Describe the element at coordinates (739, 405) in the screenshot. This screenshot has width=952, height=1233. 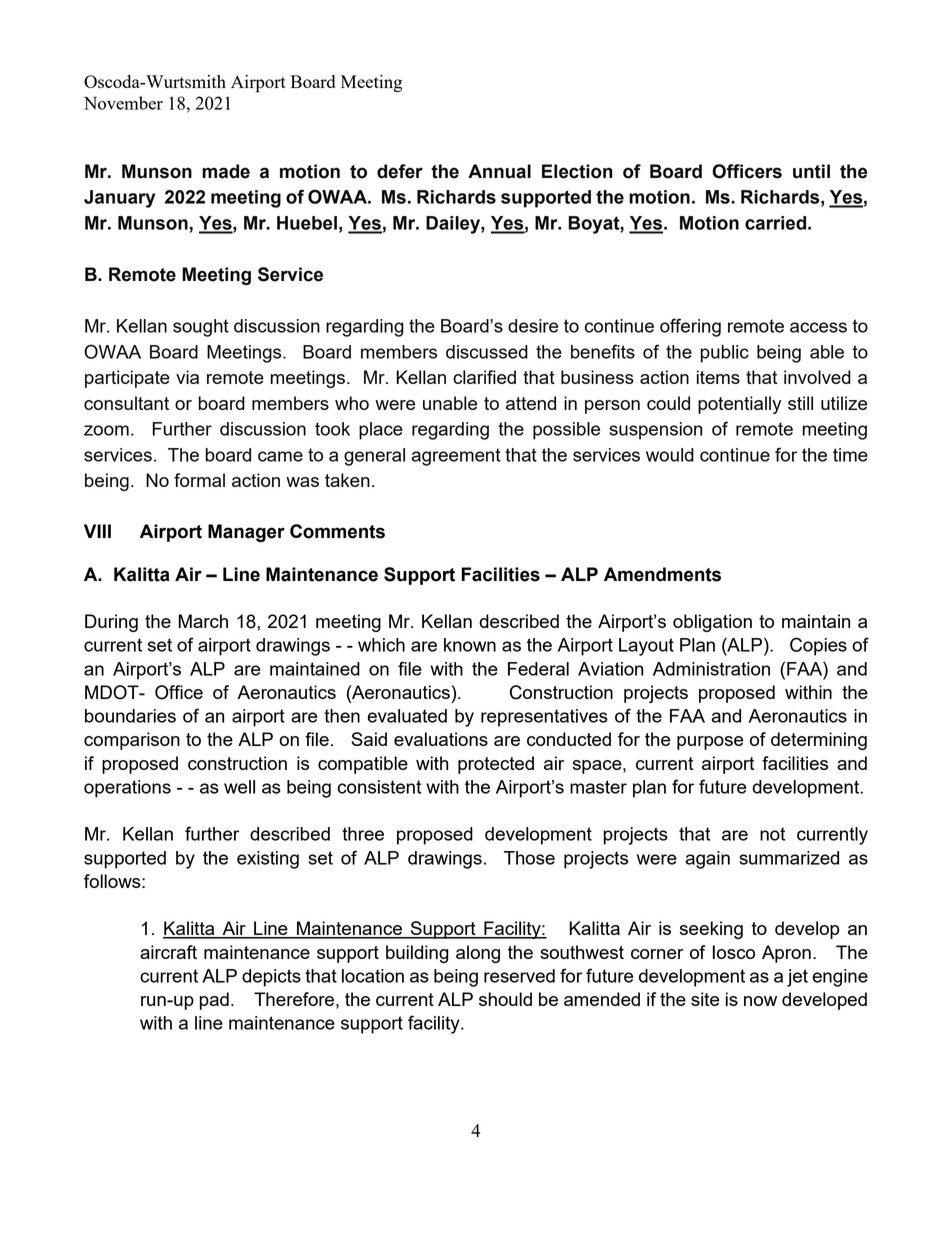
I see `potentially` at that location.
